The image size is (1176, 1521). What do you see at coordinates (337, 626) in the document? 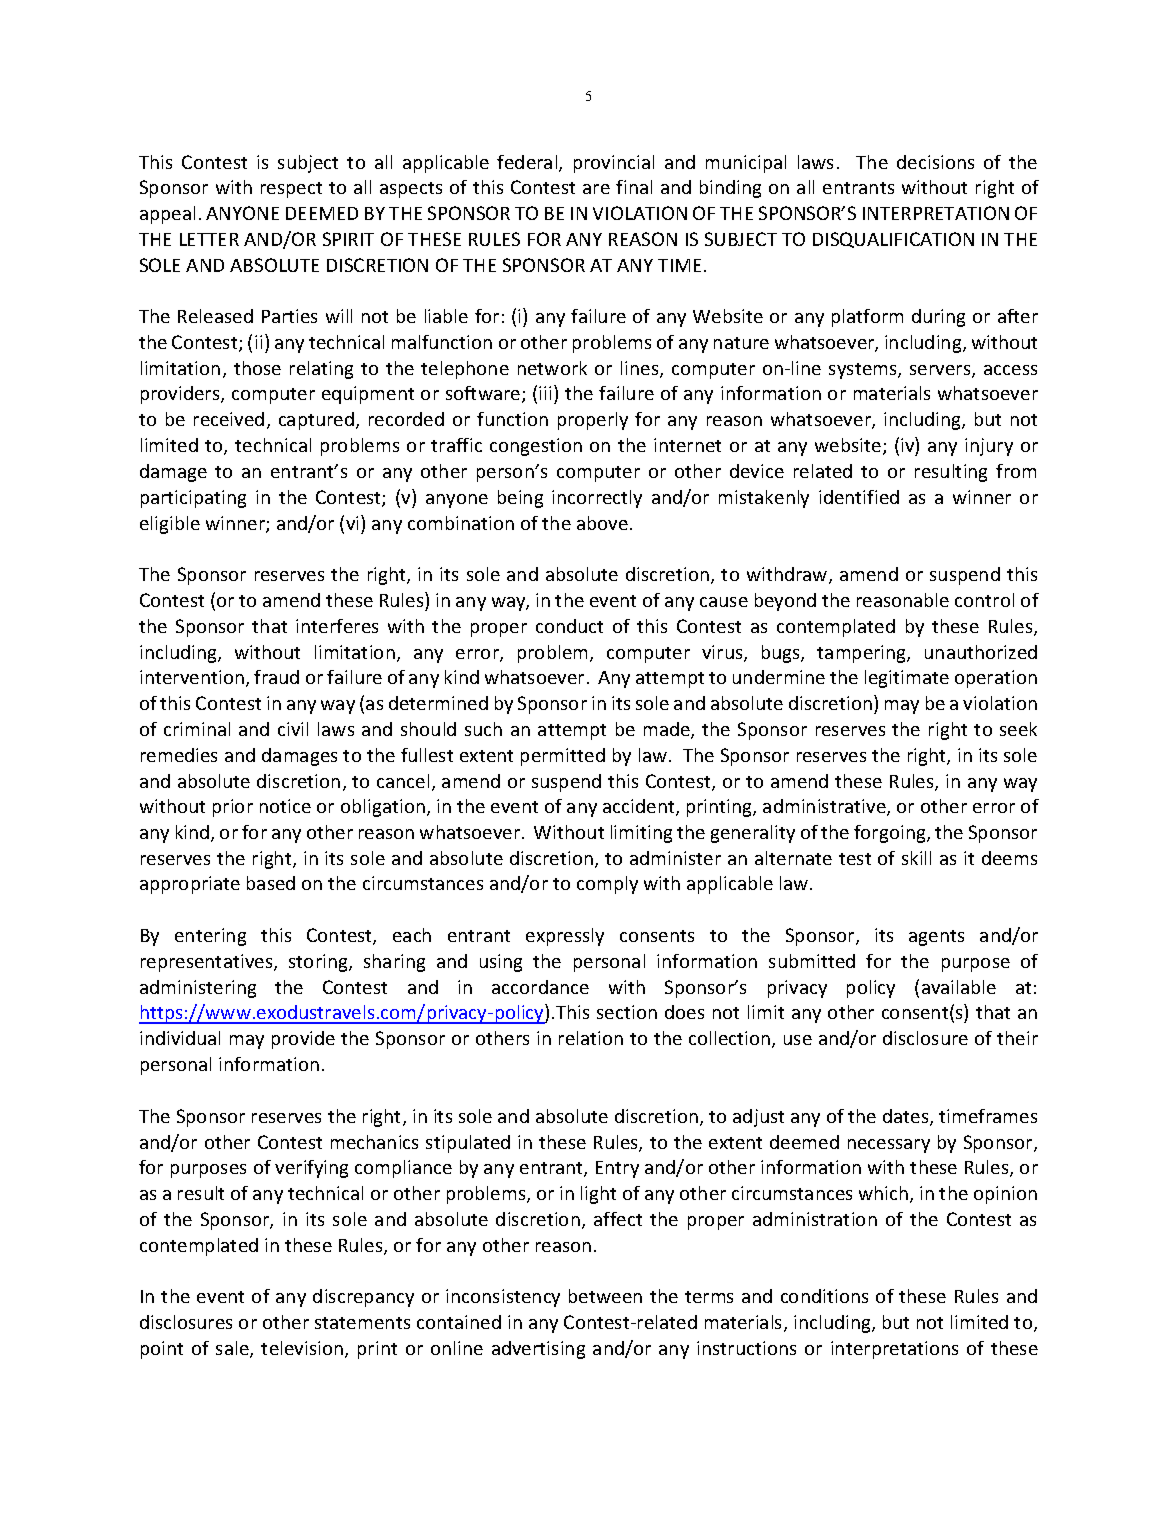
I see `interferes` at bounding box center [337, 626].
